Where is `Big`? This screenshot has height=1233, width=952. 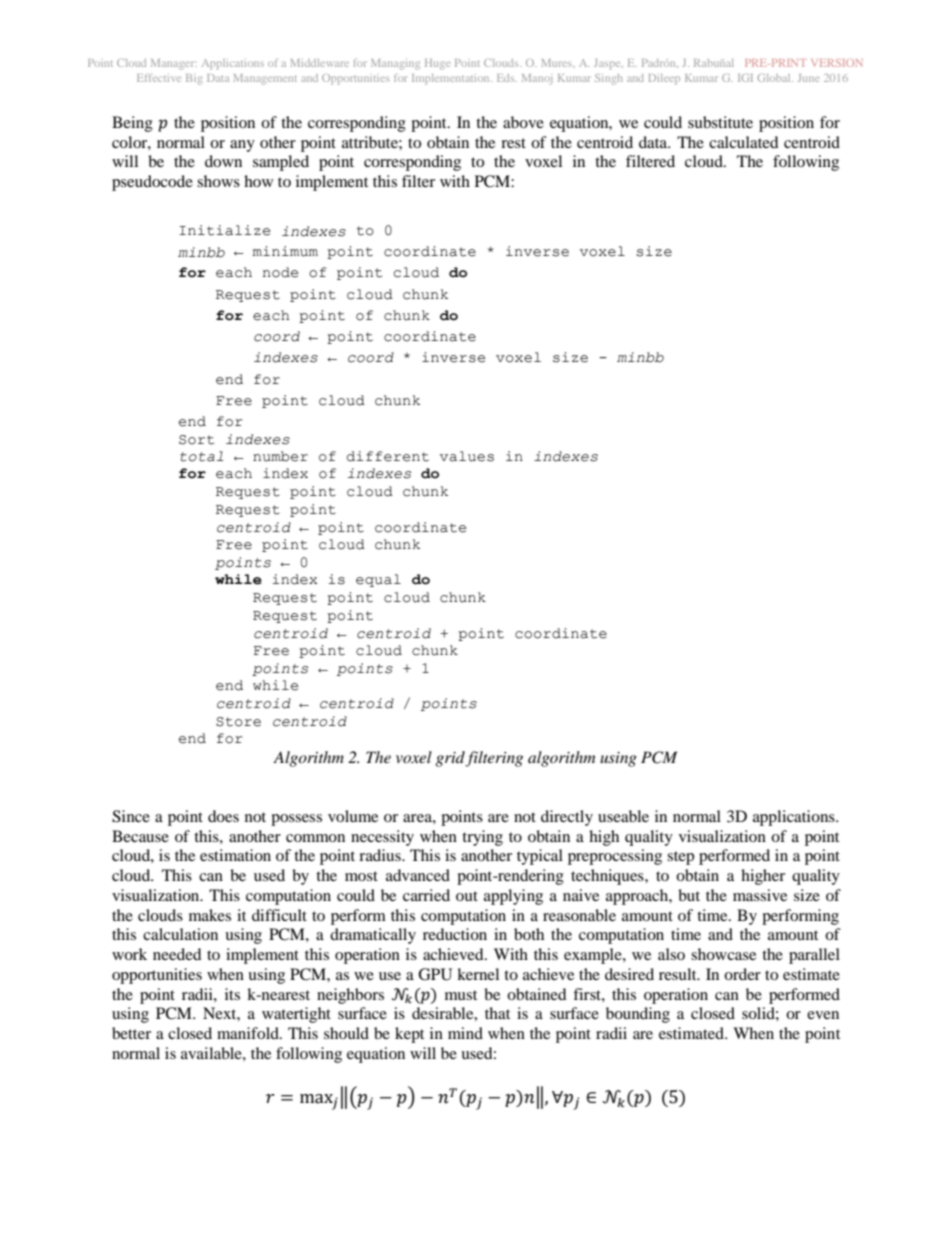
Big is located at coordinates (194, 79).
